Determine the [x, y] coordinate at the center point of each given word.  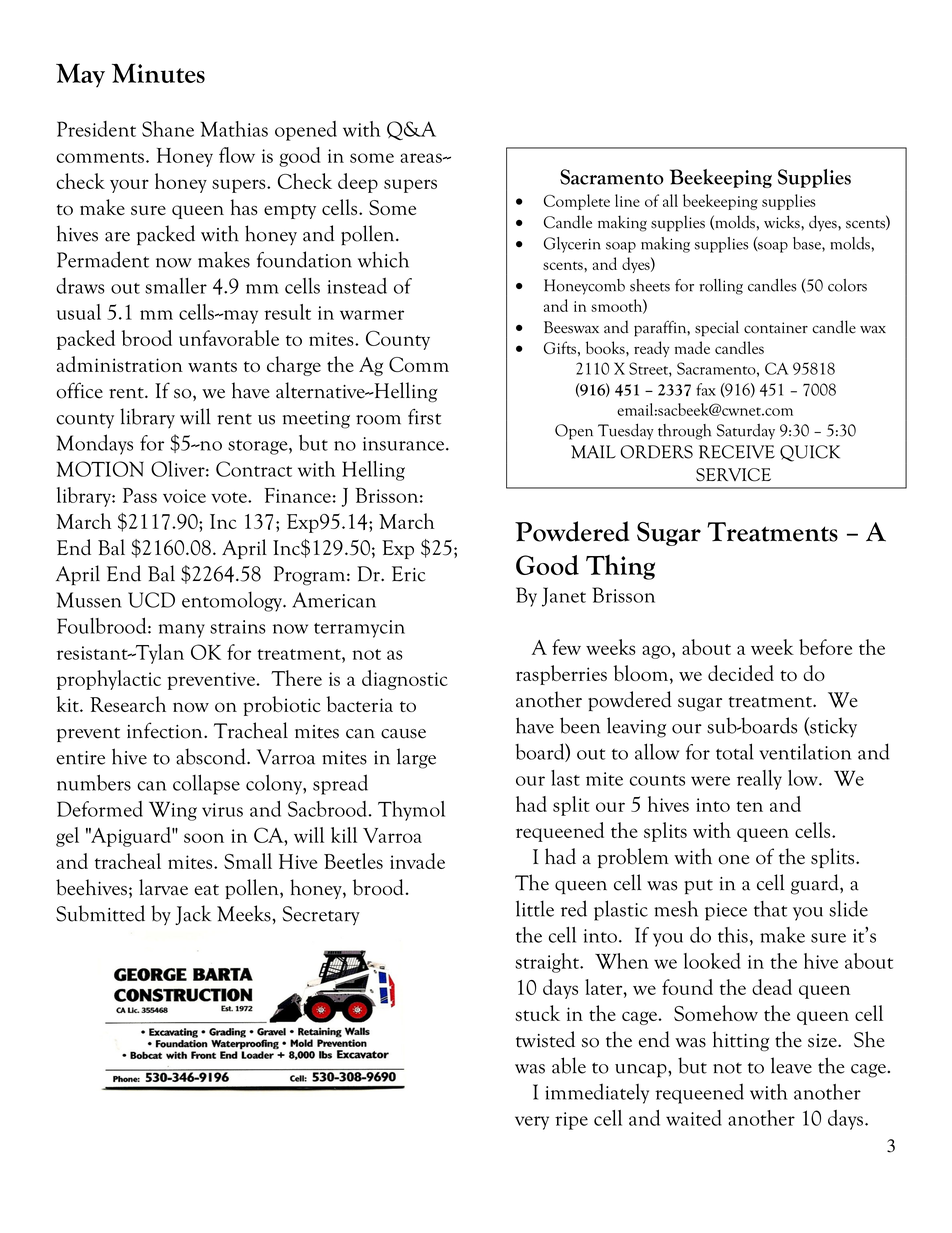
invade [417, 861]
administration [120, 364]
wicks [783, 222]
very [532, 1123]
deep [358, 183]
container [776, 328]
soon [204, 838]
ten [749, 806]
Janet [564, 597]
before [825, 647]
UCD [151, 600]
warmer [372, 315]
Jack [193, 915]
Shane [168, 129]
